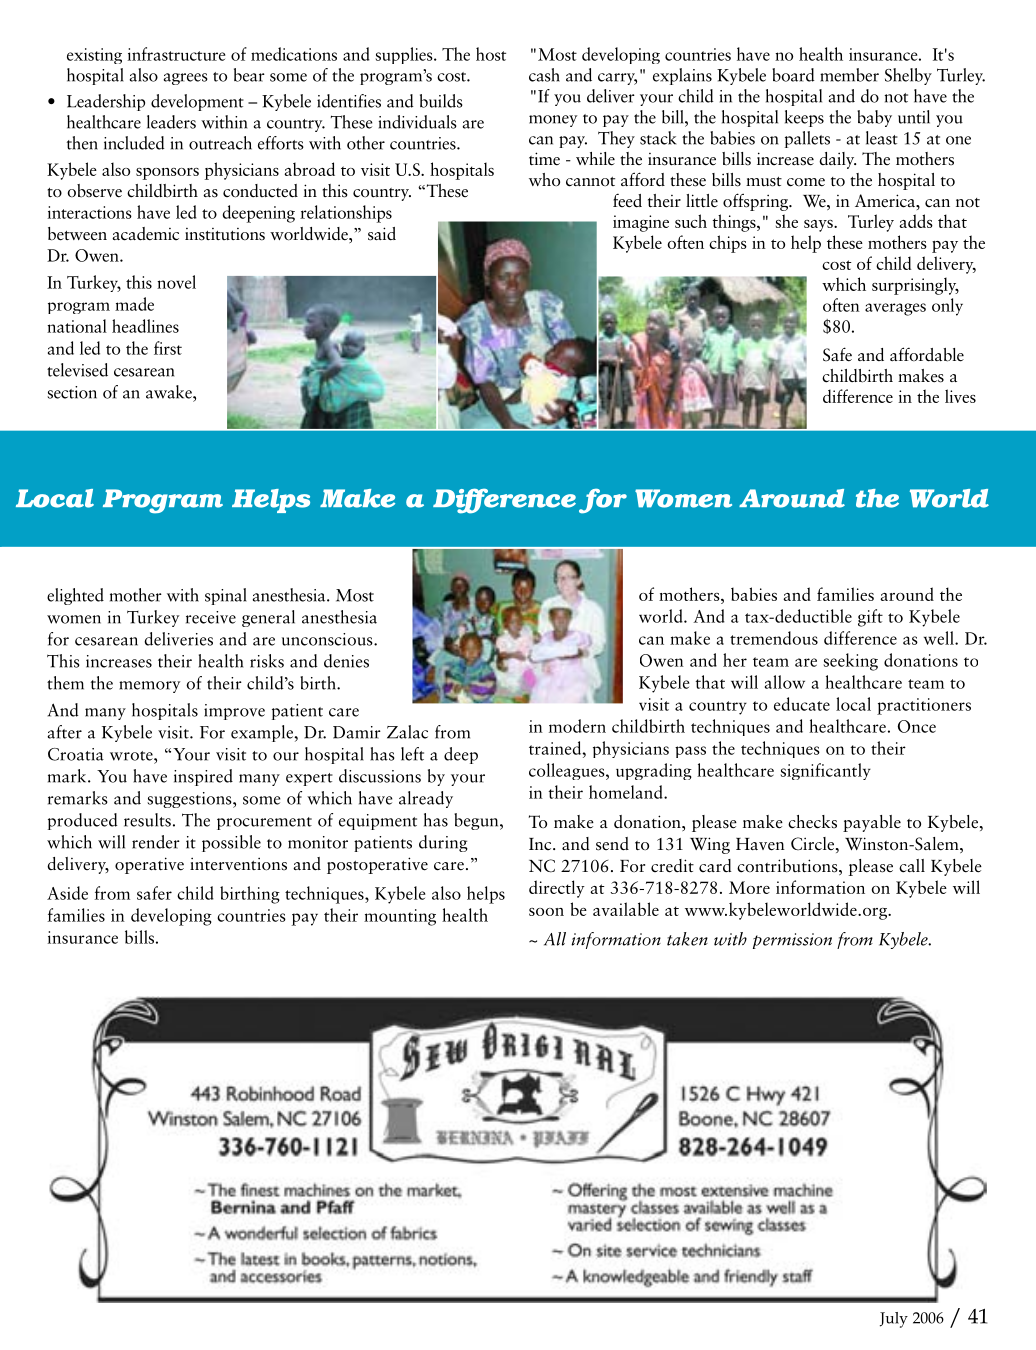  What do you see at coordinates (544, 75) in the document?
I see `cash` at bounding box center [544, 75].
